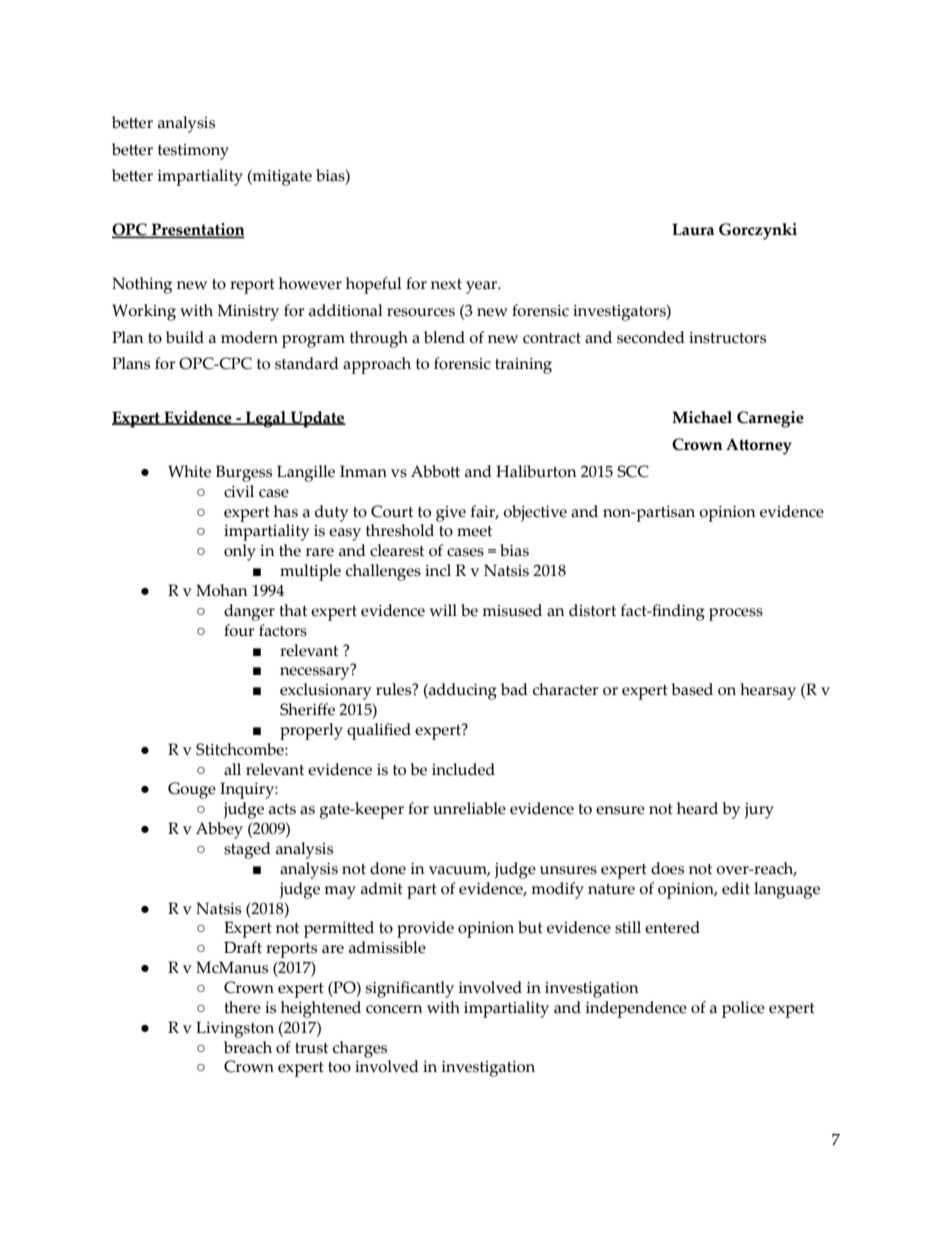 This screenshot has width=952, height=1233. I want to click on Laura, so click(693, 229).
